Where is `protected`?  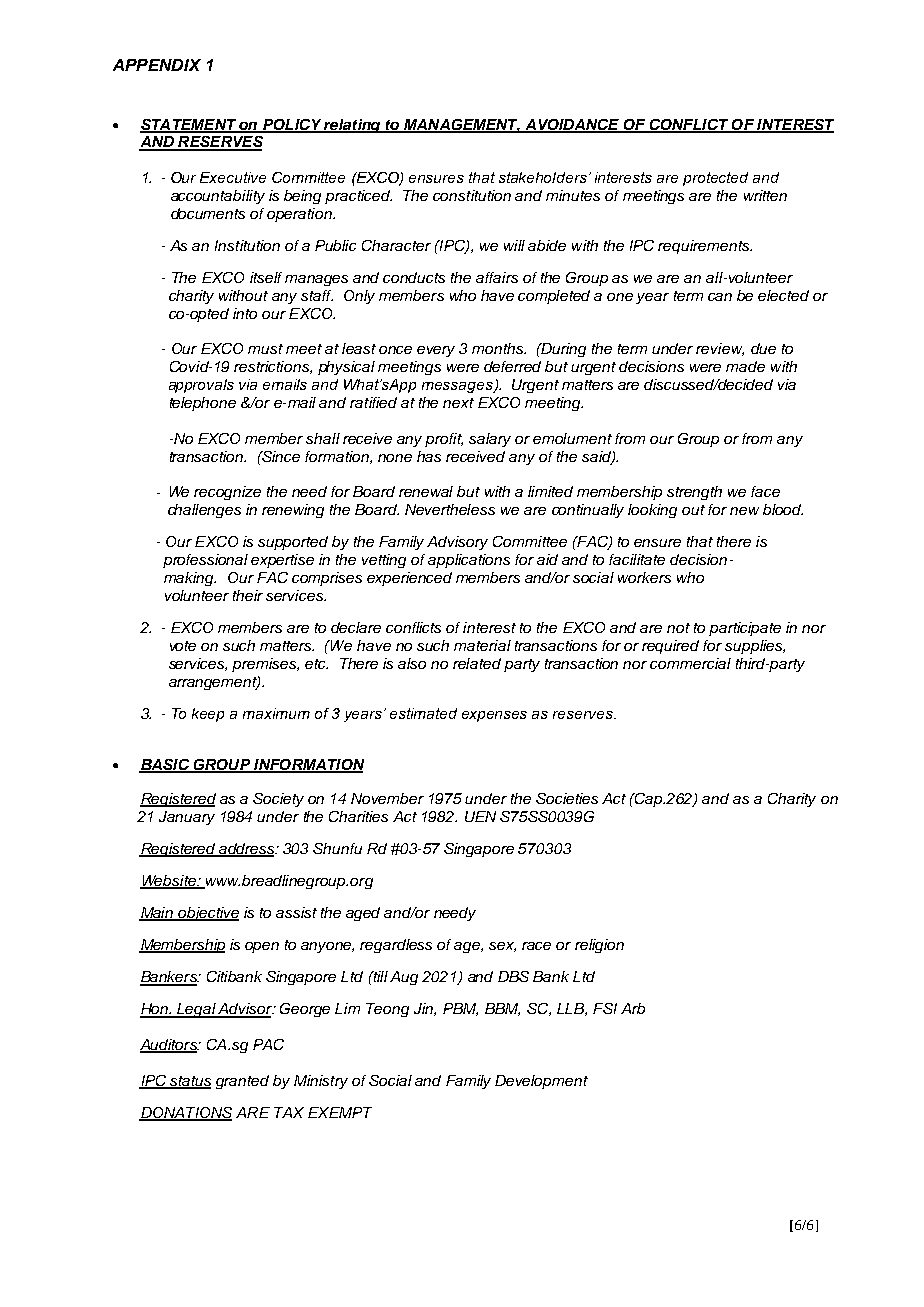 protected is located at coordinates (715, 179).
